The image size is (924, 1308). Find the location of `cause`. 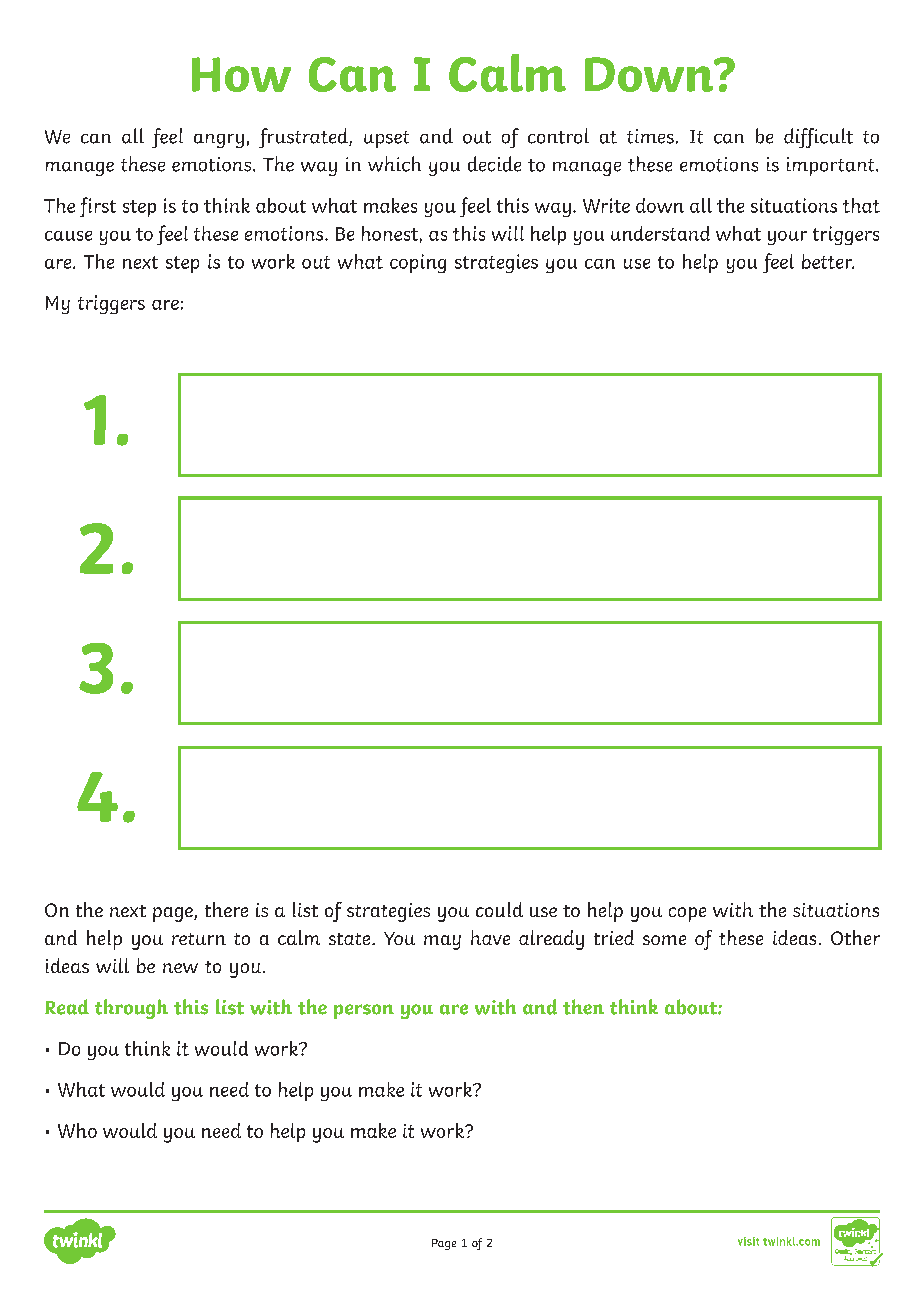

cause is located at coordinates (68, 236).
